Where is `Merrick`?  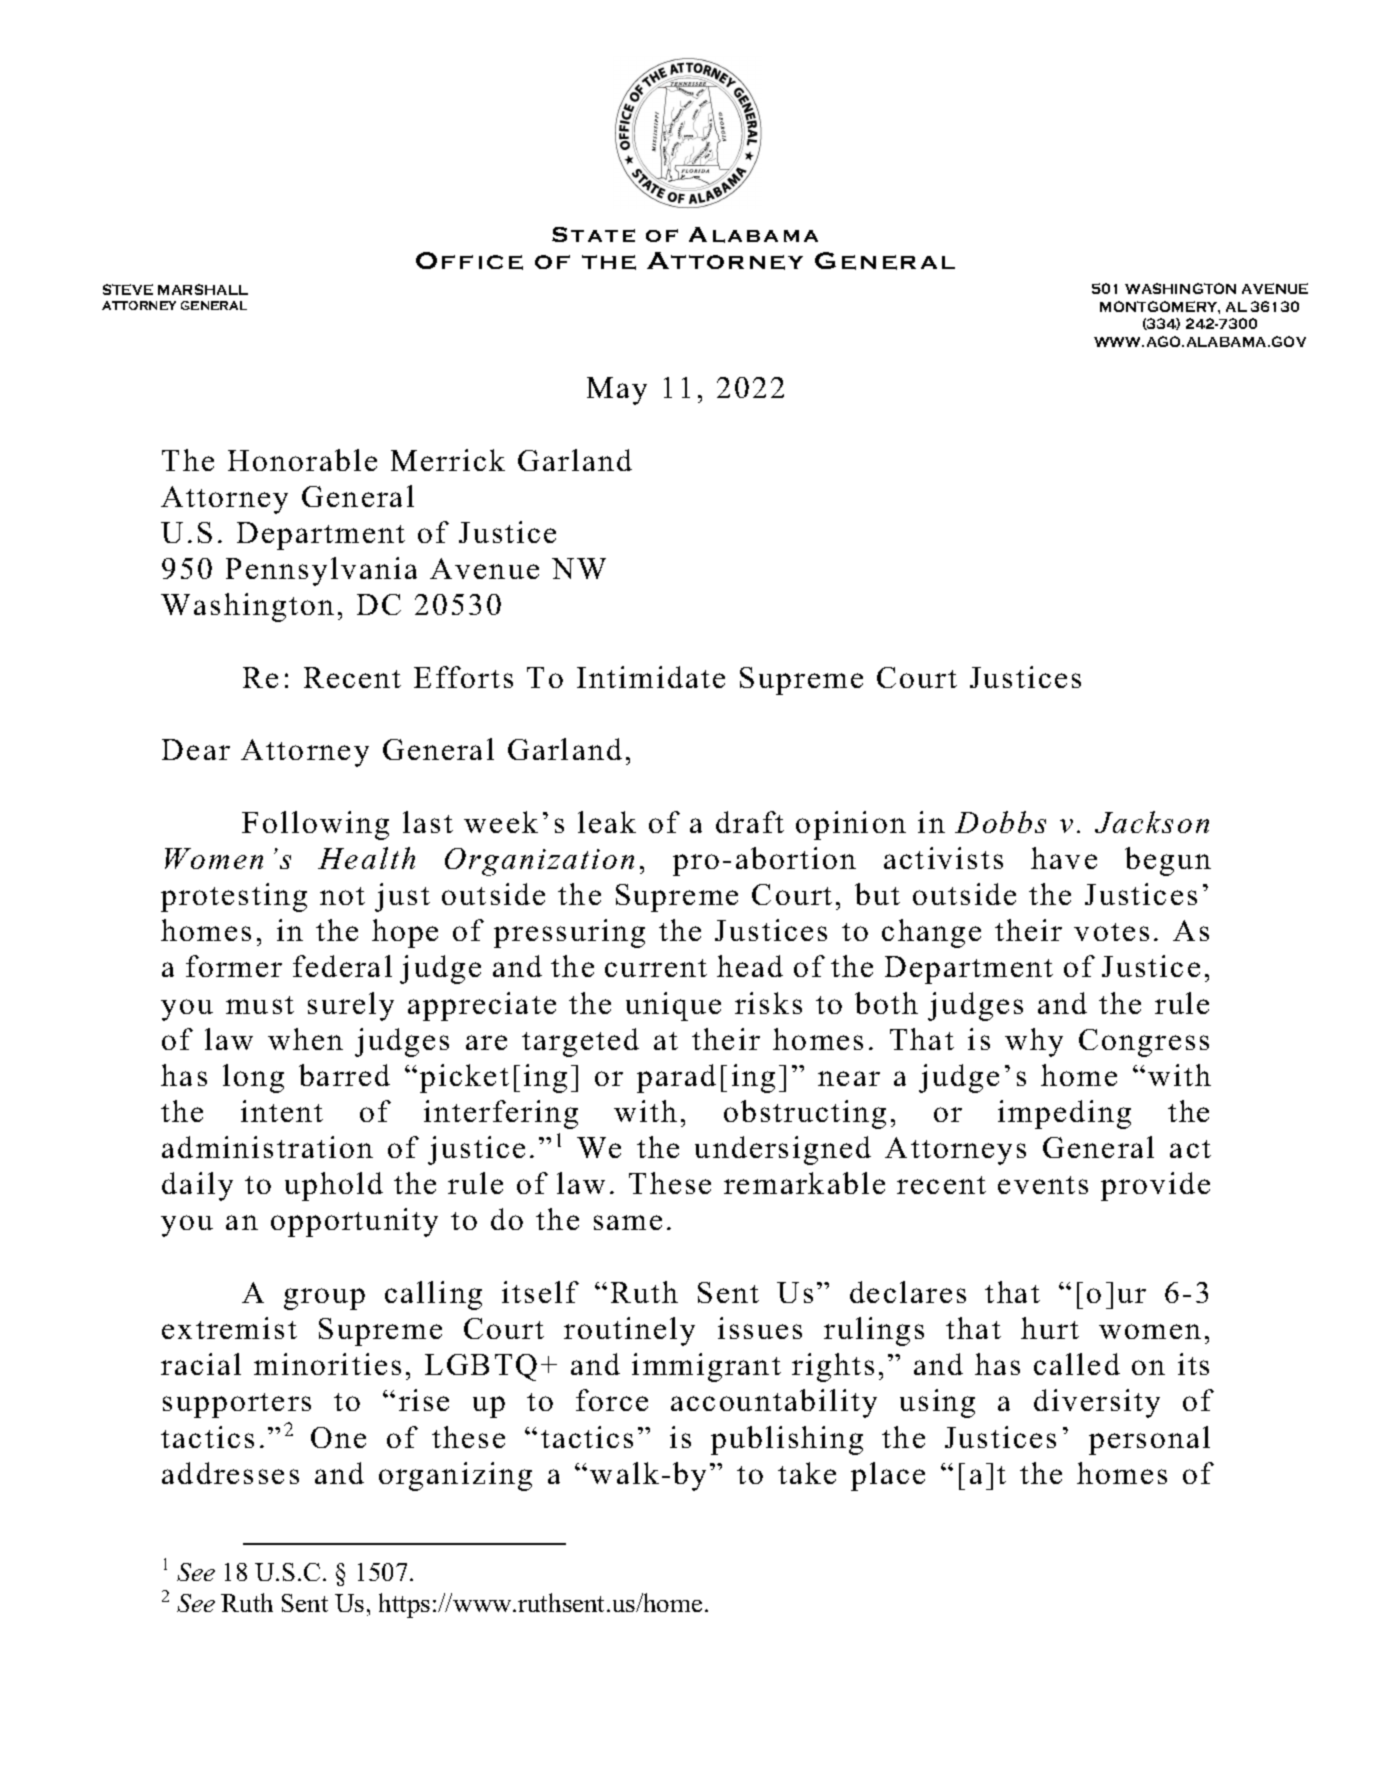
Merrick is located at coordinates (448, 460).
